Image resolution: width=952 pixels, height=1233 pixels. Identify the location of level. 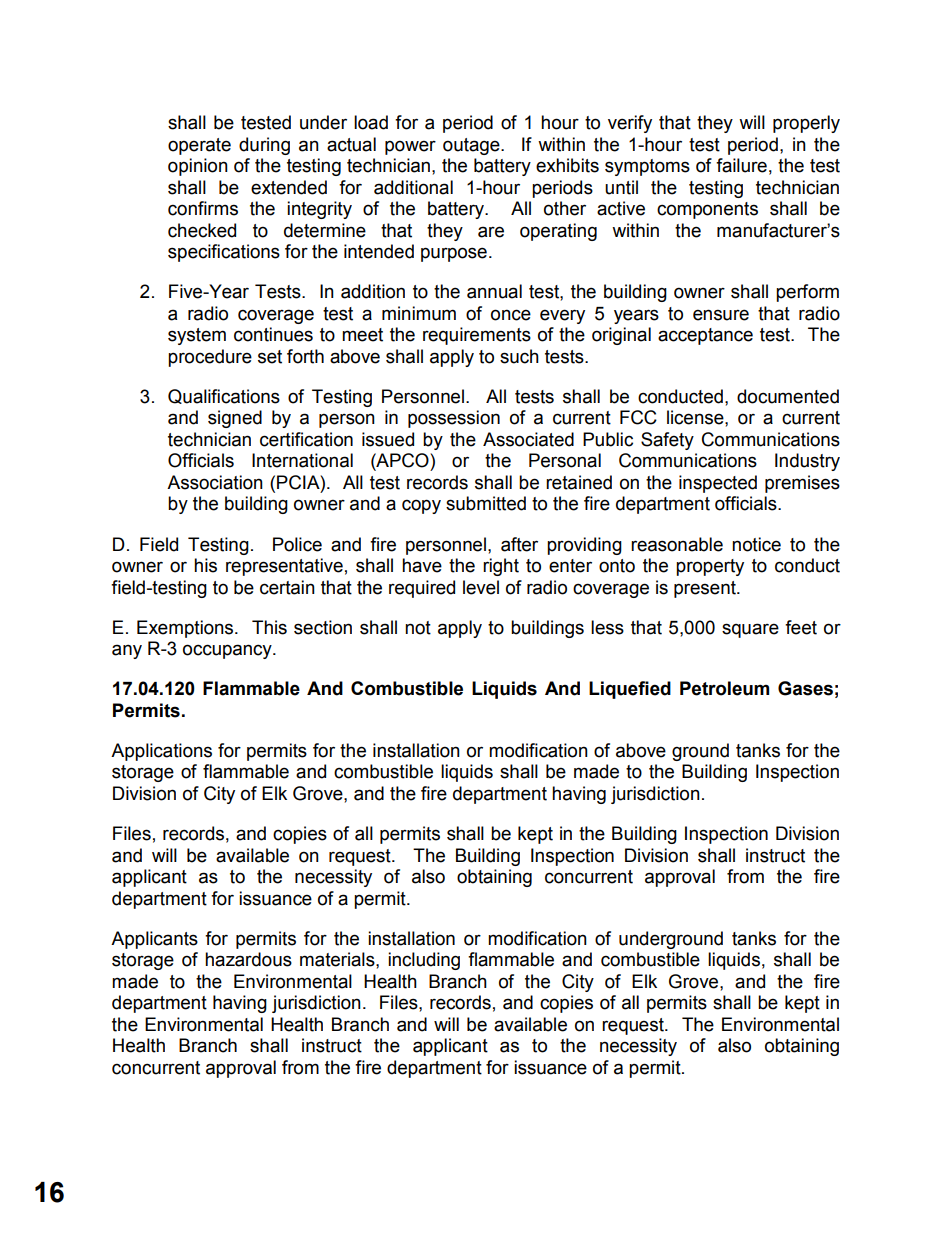
(481, 587).
